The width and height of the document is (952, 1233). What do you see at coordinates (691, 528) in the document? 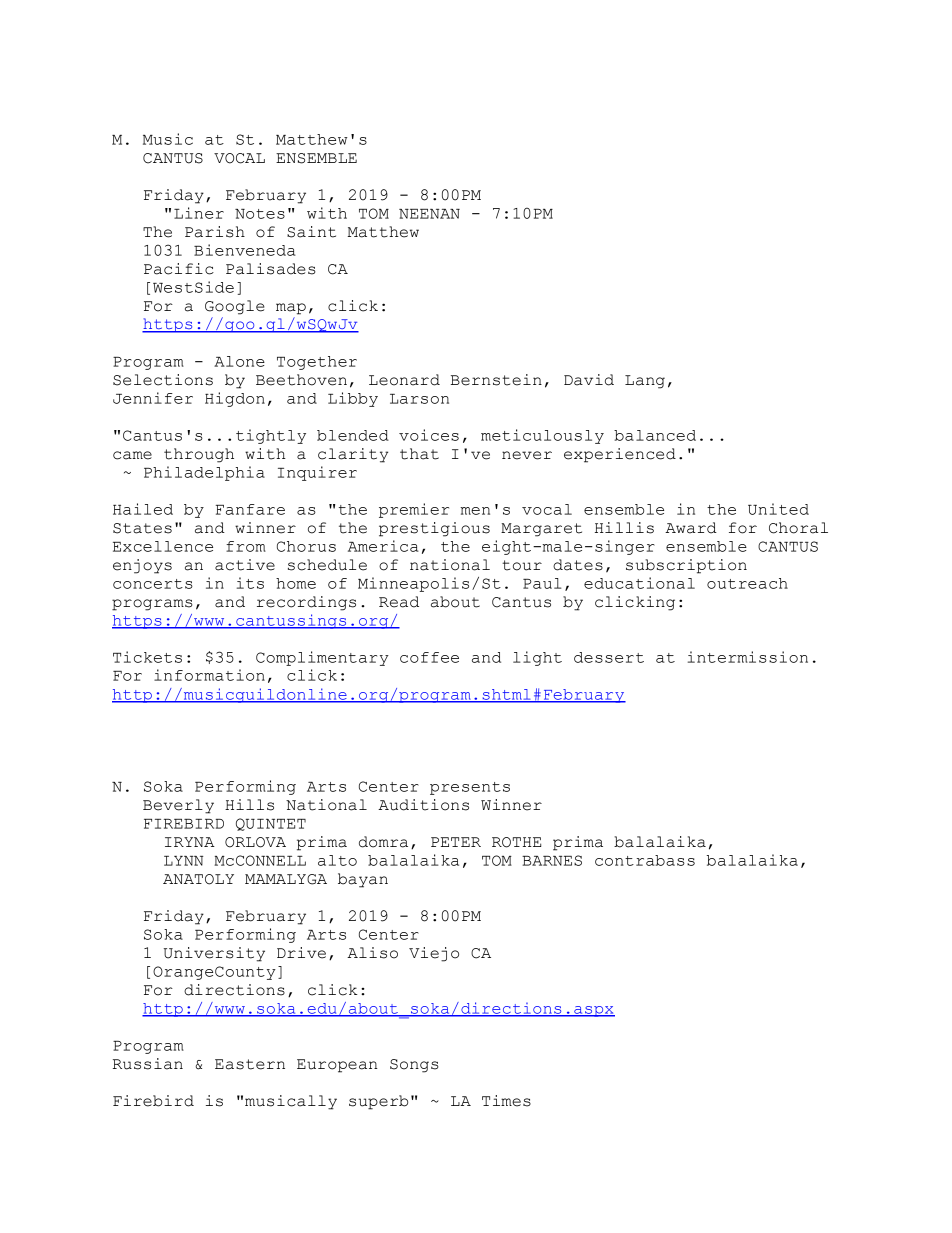
I see `Award` at bounding box center [691, 528].
